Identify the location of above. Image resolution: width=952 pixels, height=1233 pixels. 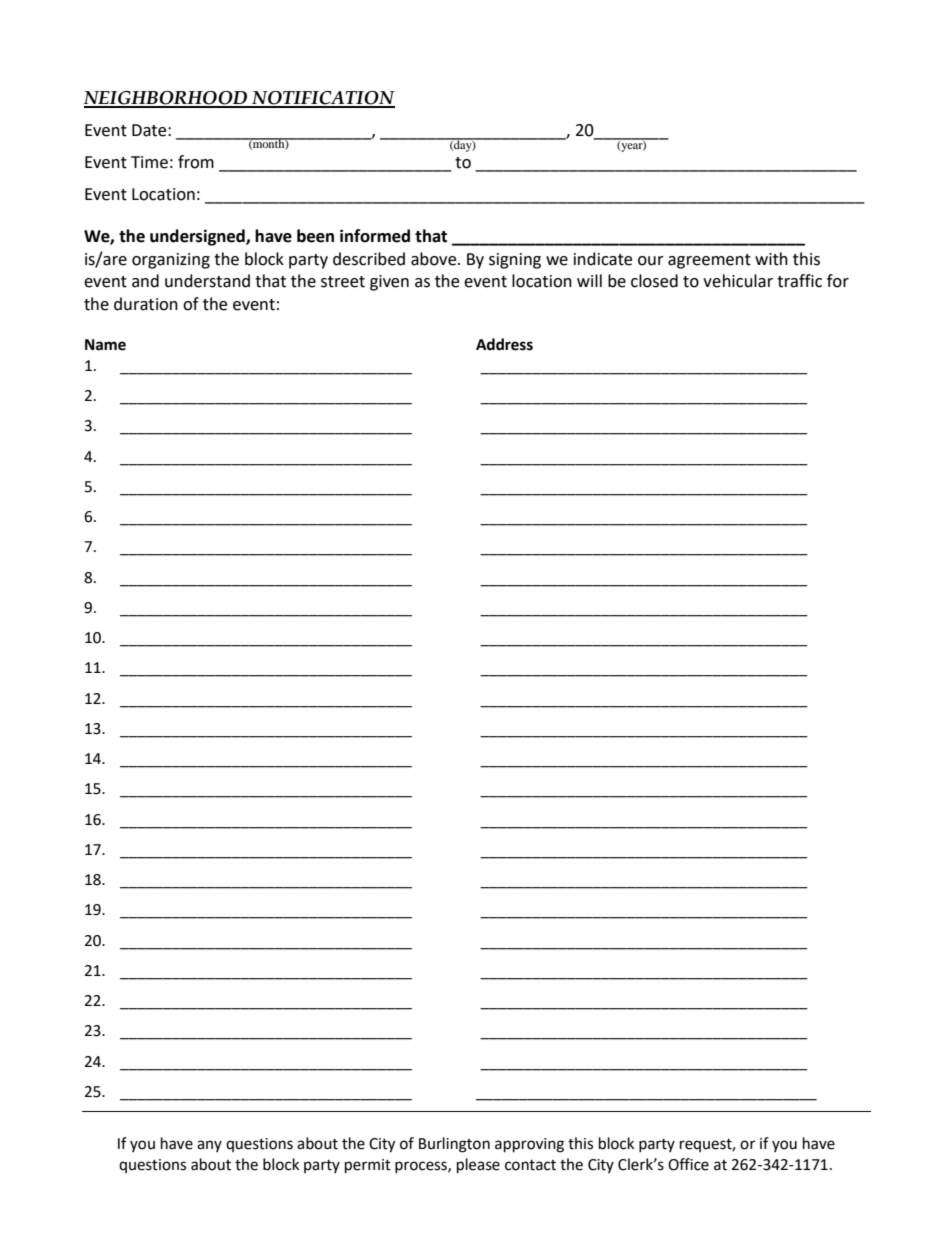
(435, 259).
